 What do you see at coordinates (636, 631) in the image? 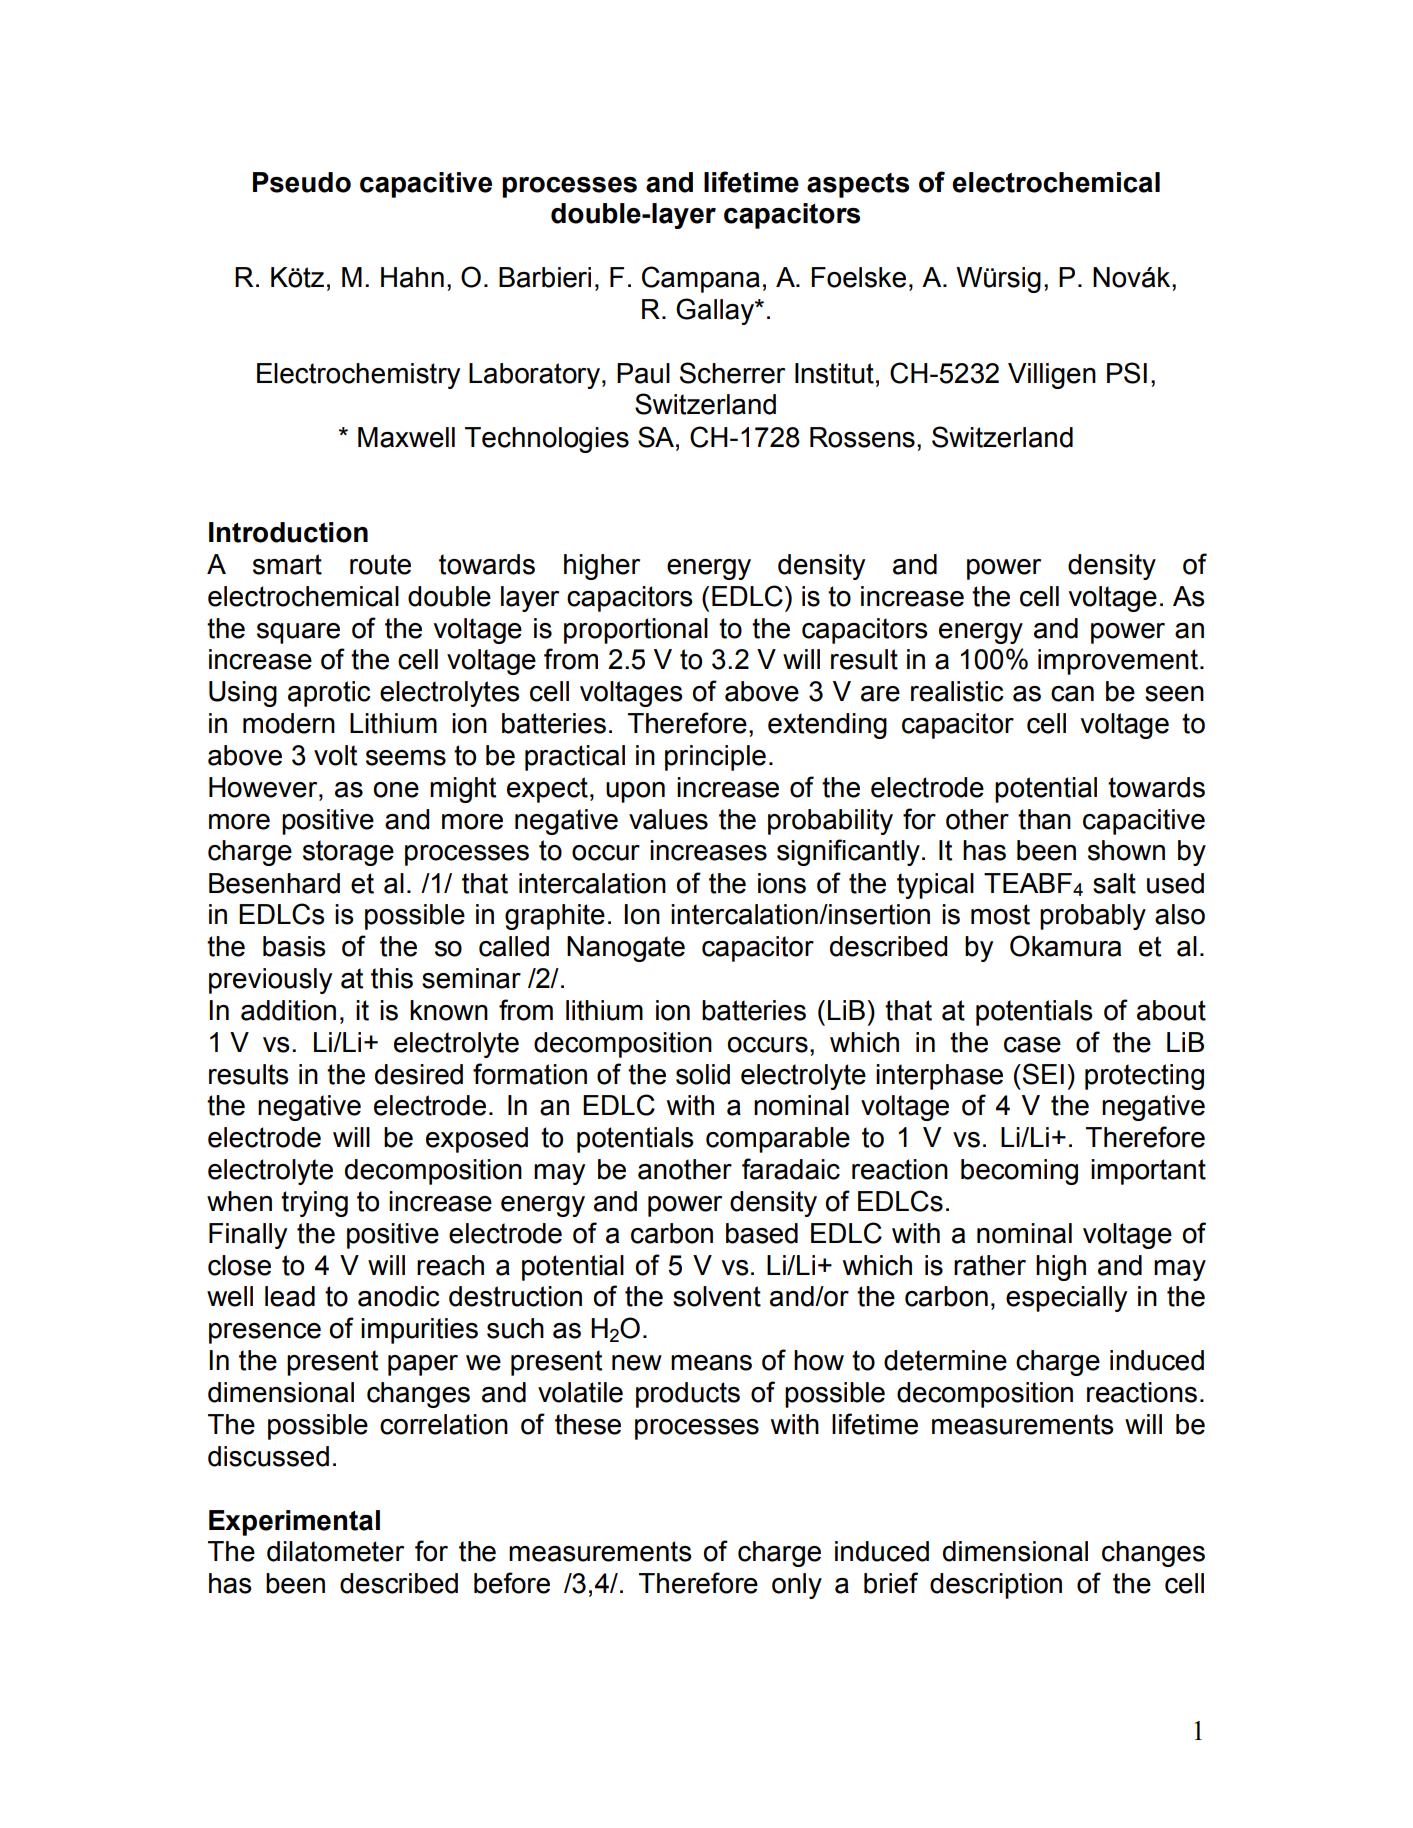
I see `proportional` at bounding box center [636, 631].
